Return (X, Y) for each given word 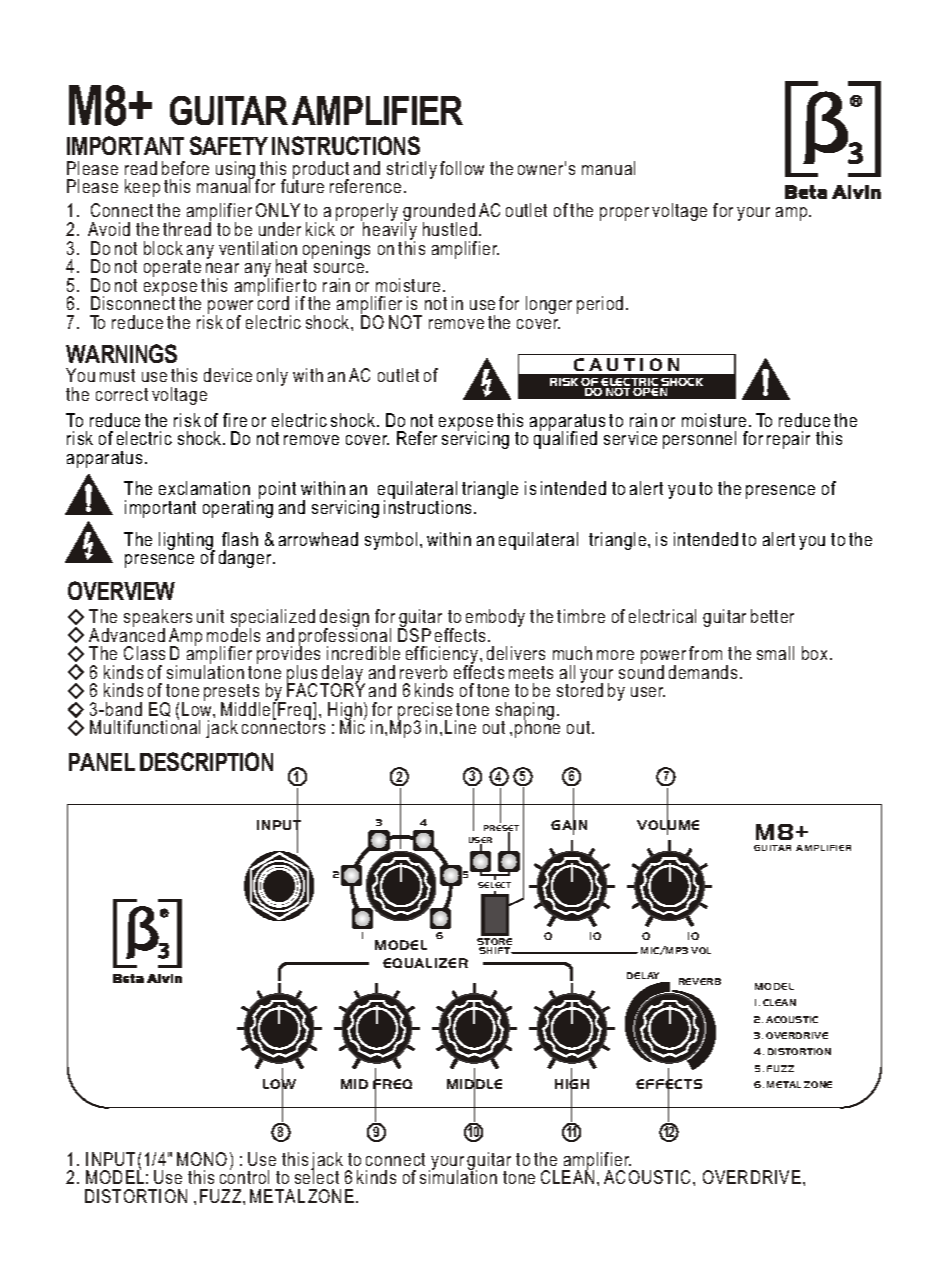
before (185, 168)
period (600, 305)
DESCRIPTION (206, 761)
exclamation (204, 488)
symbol (391, 541)
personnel (699, 440)
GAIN (569, 826)
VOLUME (668, 826)
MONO (202, 1159)
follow (462, 168)
